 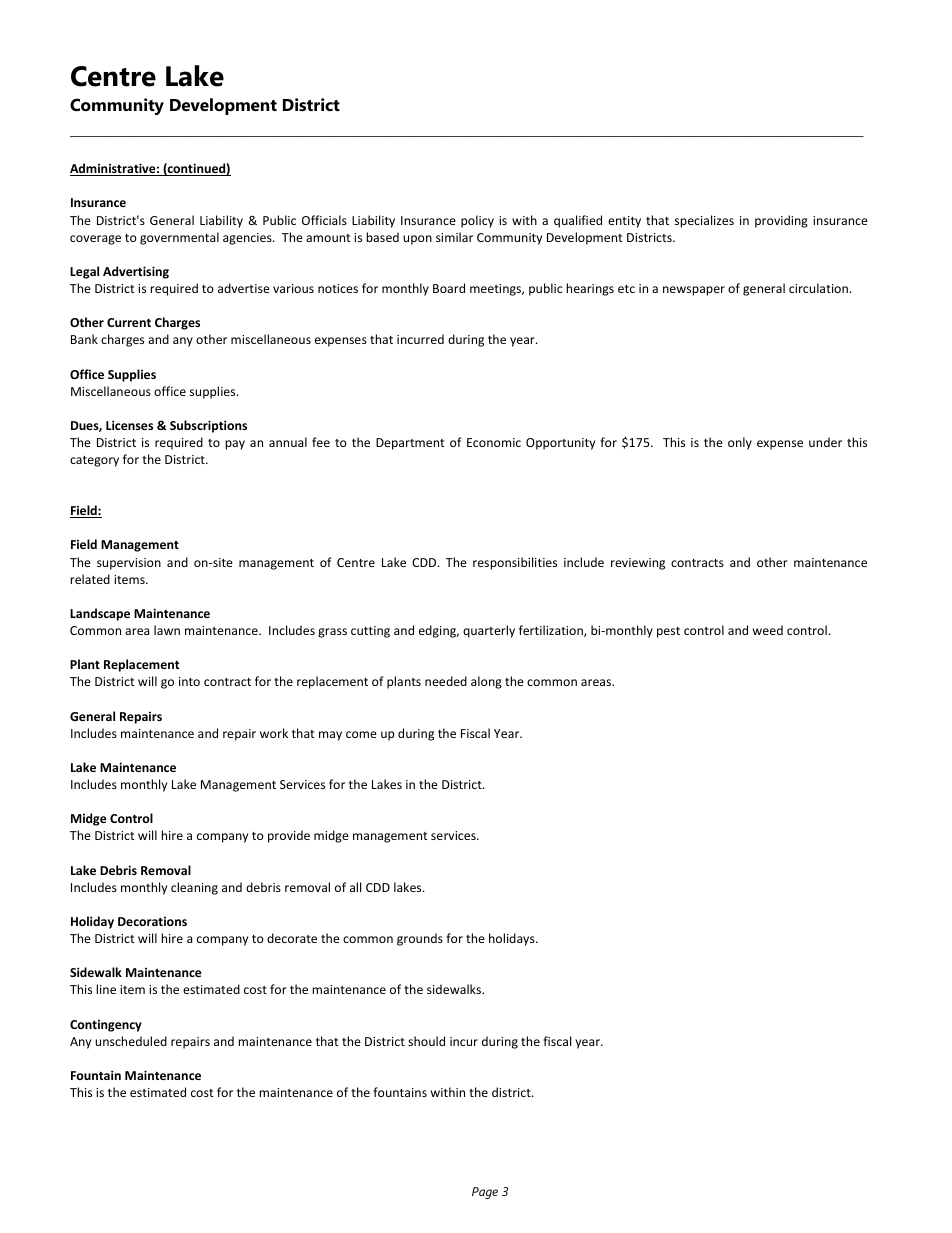 I want to click on reviewing, so click(x=638, y=564).
